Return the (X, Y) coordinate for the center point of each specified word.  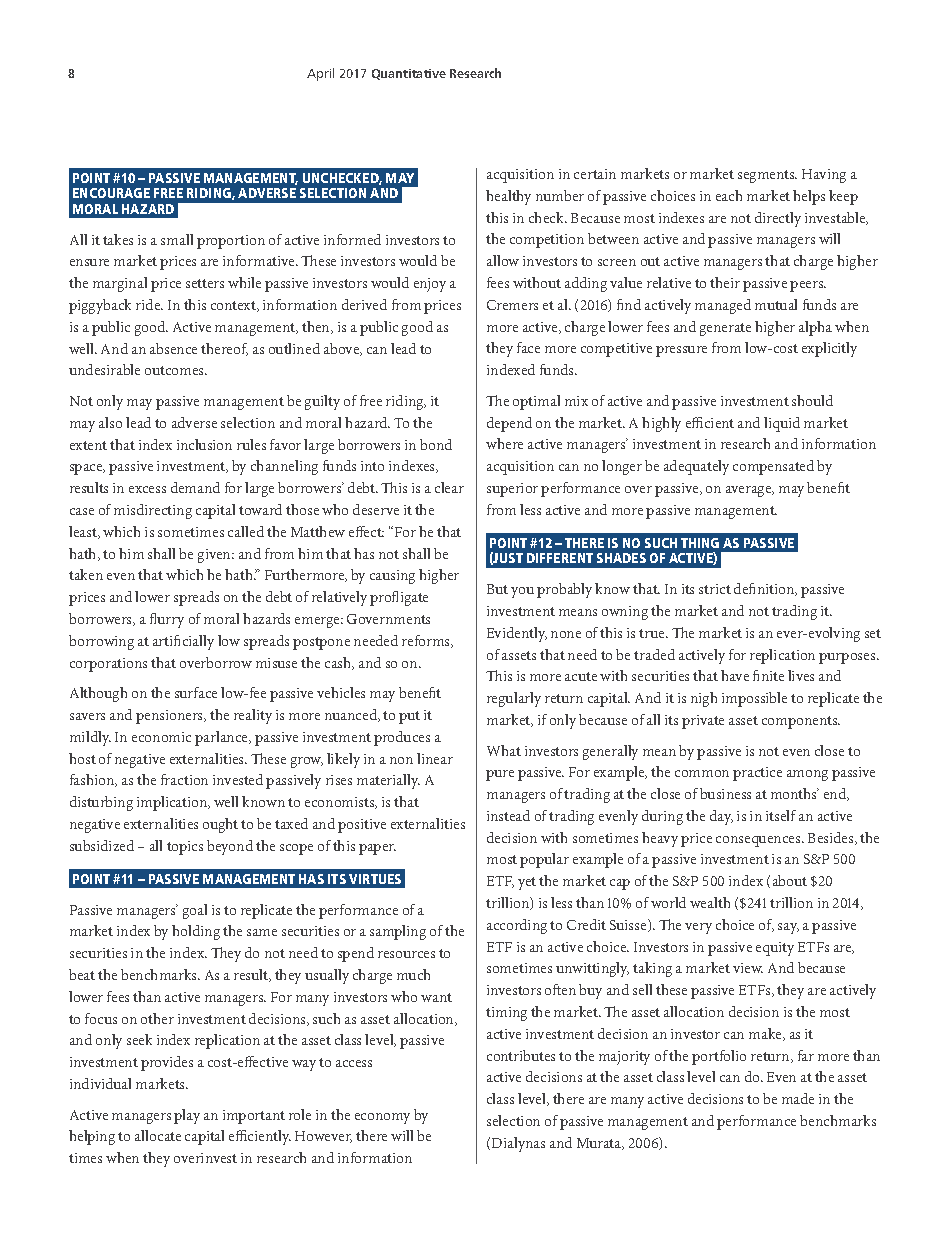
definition (765, 589)
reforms (427, 641)
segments (767, 176)
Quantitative (409, 74)
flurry (167, 620)
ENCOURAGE (111, 193)
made (798, 1098)
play (187, 1116)
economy (382, 1118)
